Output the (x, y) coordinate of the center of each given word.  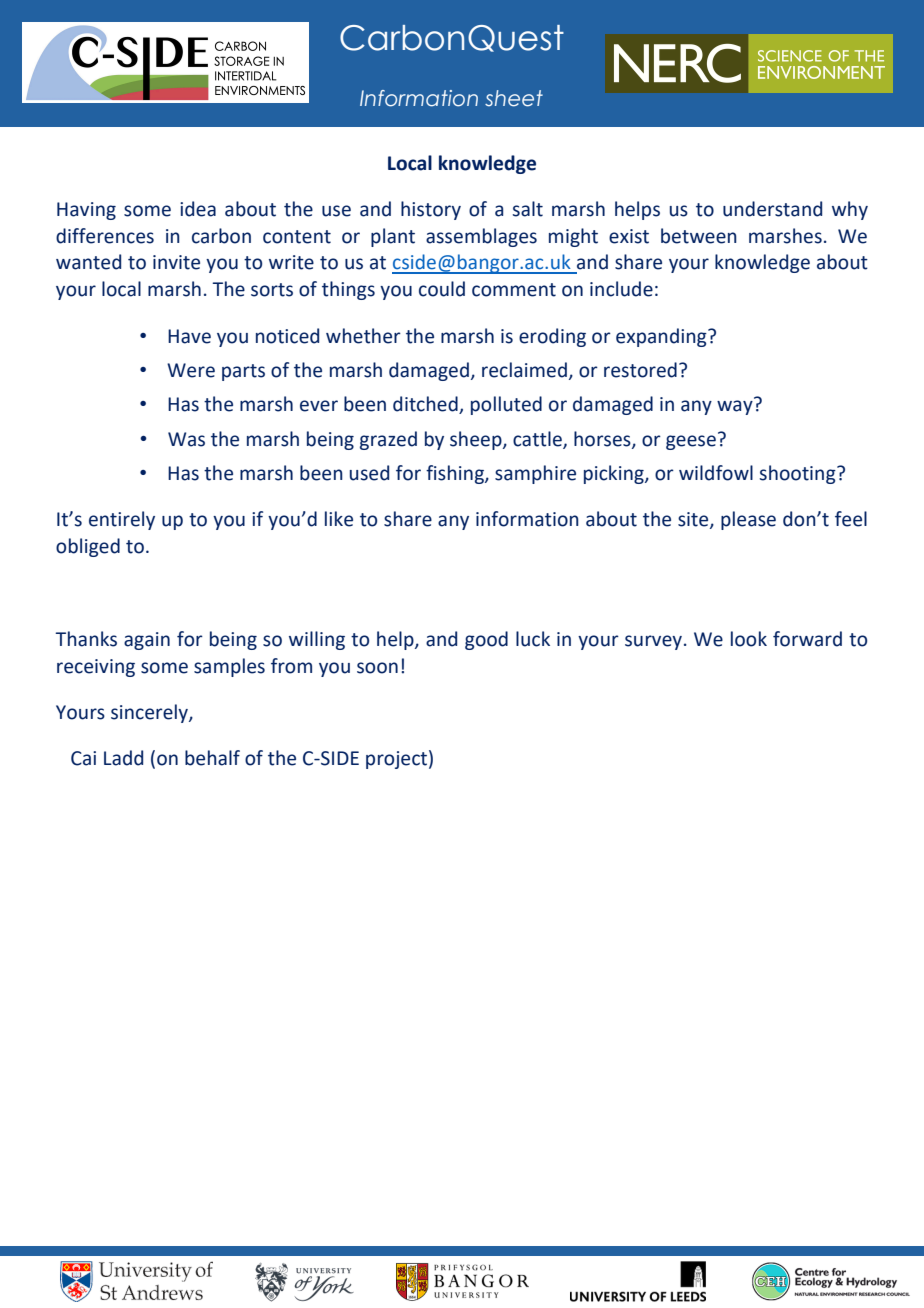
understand (772, 209)
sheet (514, 98)
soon (377, 668)
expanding (662, 337)
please (748, 520)
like (339, 519)
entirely (122, 520)
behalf (212, 758)
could (442, 289)
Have (189, 336)
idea (198, 209)
